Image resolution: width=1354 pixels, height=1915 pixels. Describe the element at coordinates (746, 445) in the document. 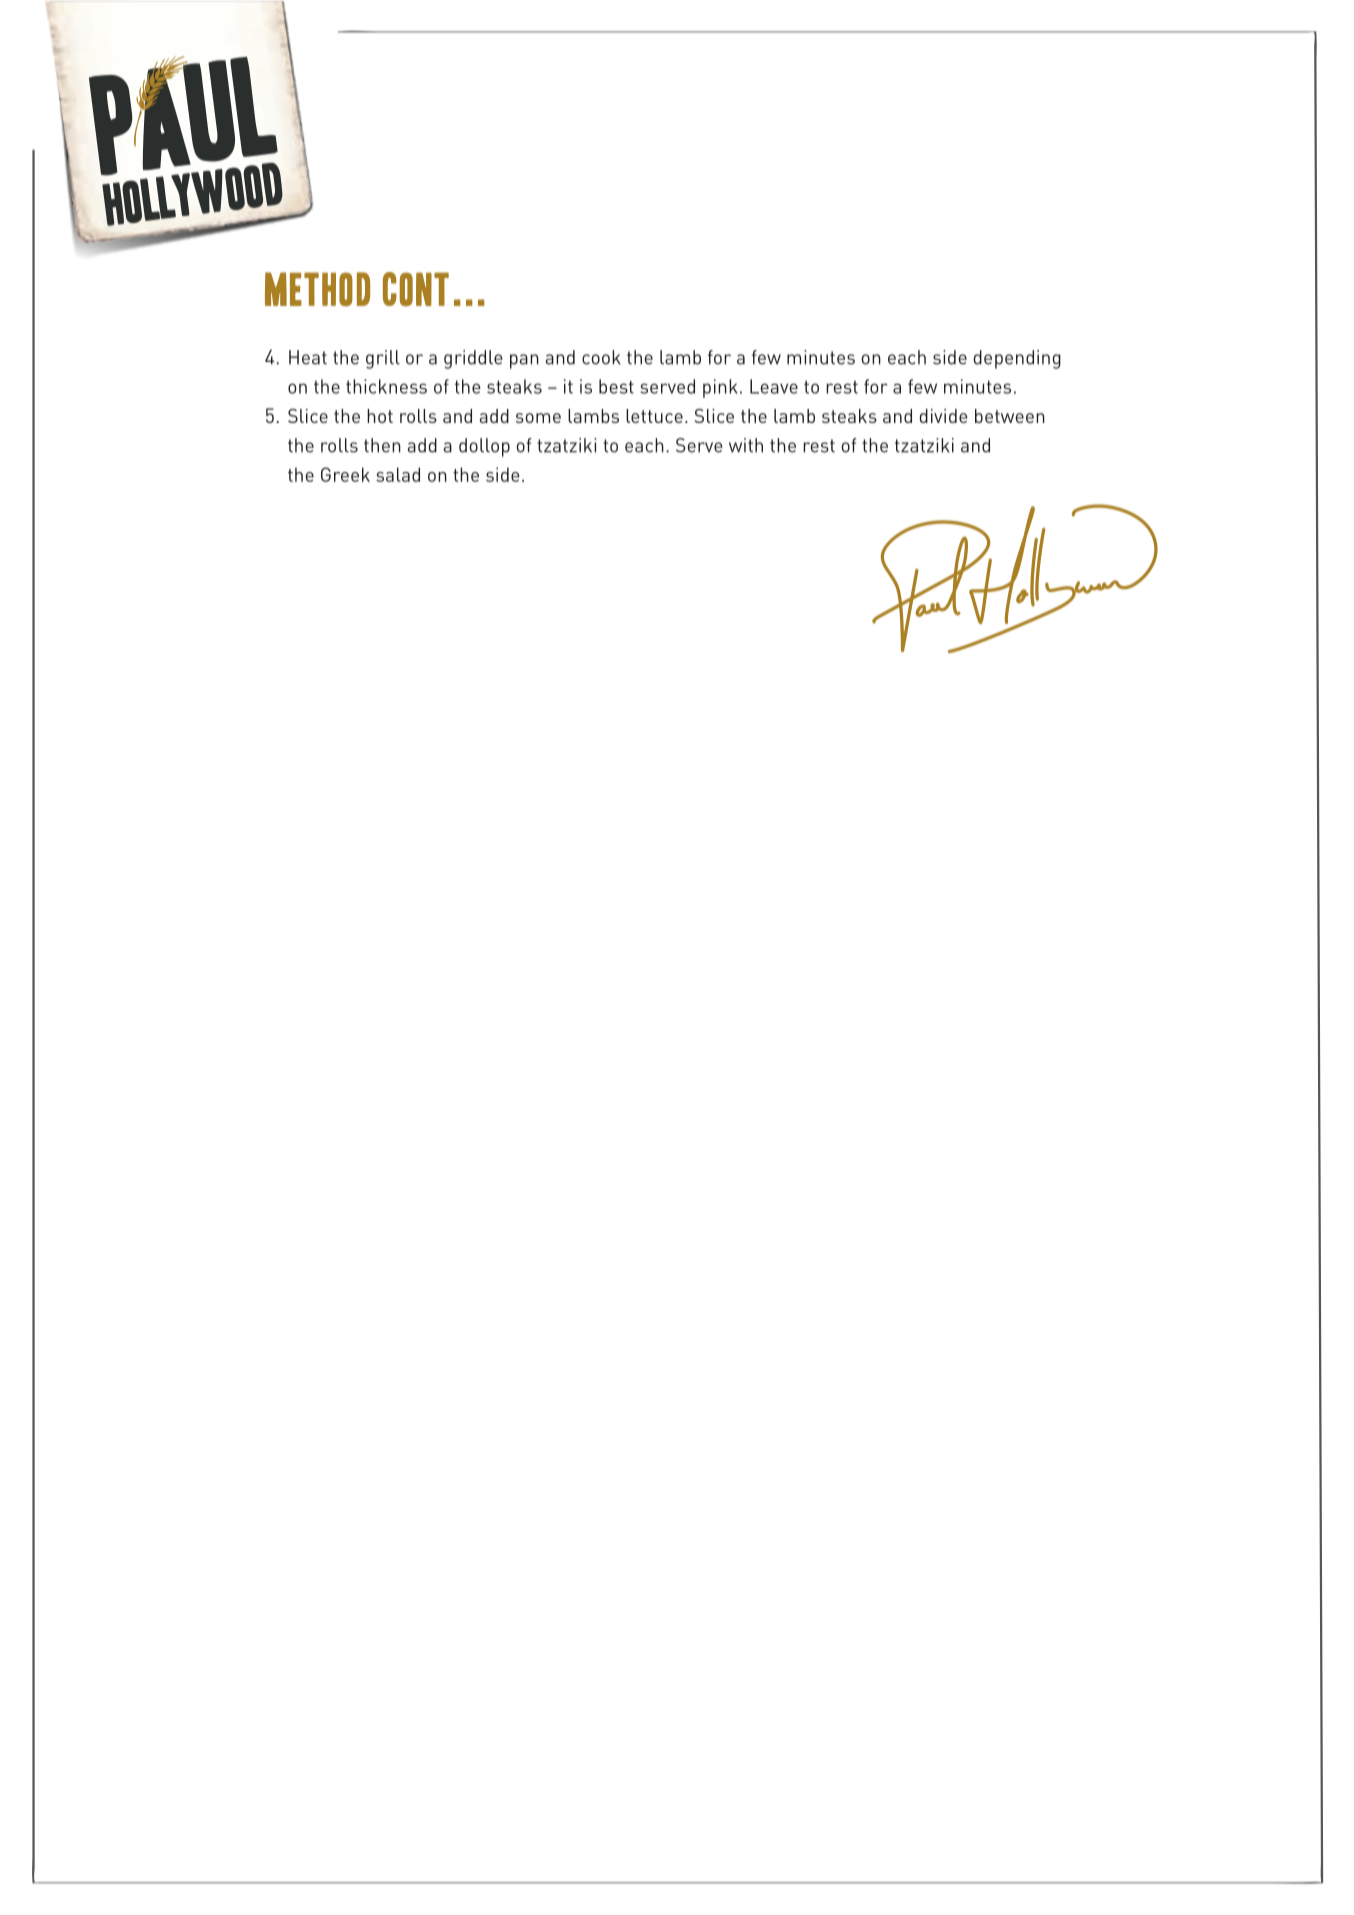

I see `with` at that location.
